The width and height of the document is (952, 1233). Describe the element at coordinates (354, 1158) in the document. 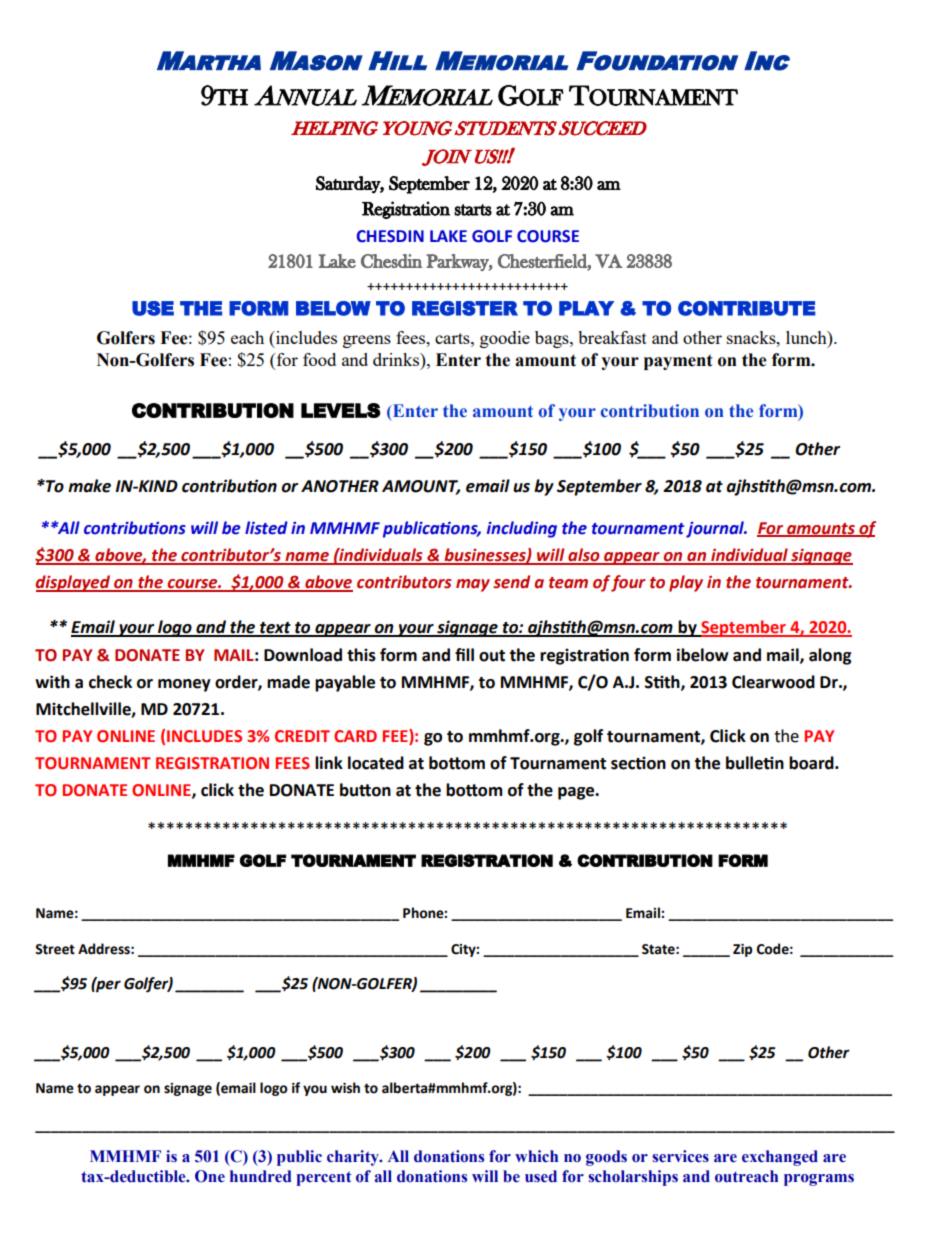

I see `charity` at that location.
